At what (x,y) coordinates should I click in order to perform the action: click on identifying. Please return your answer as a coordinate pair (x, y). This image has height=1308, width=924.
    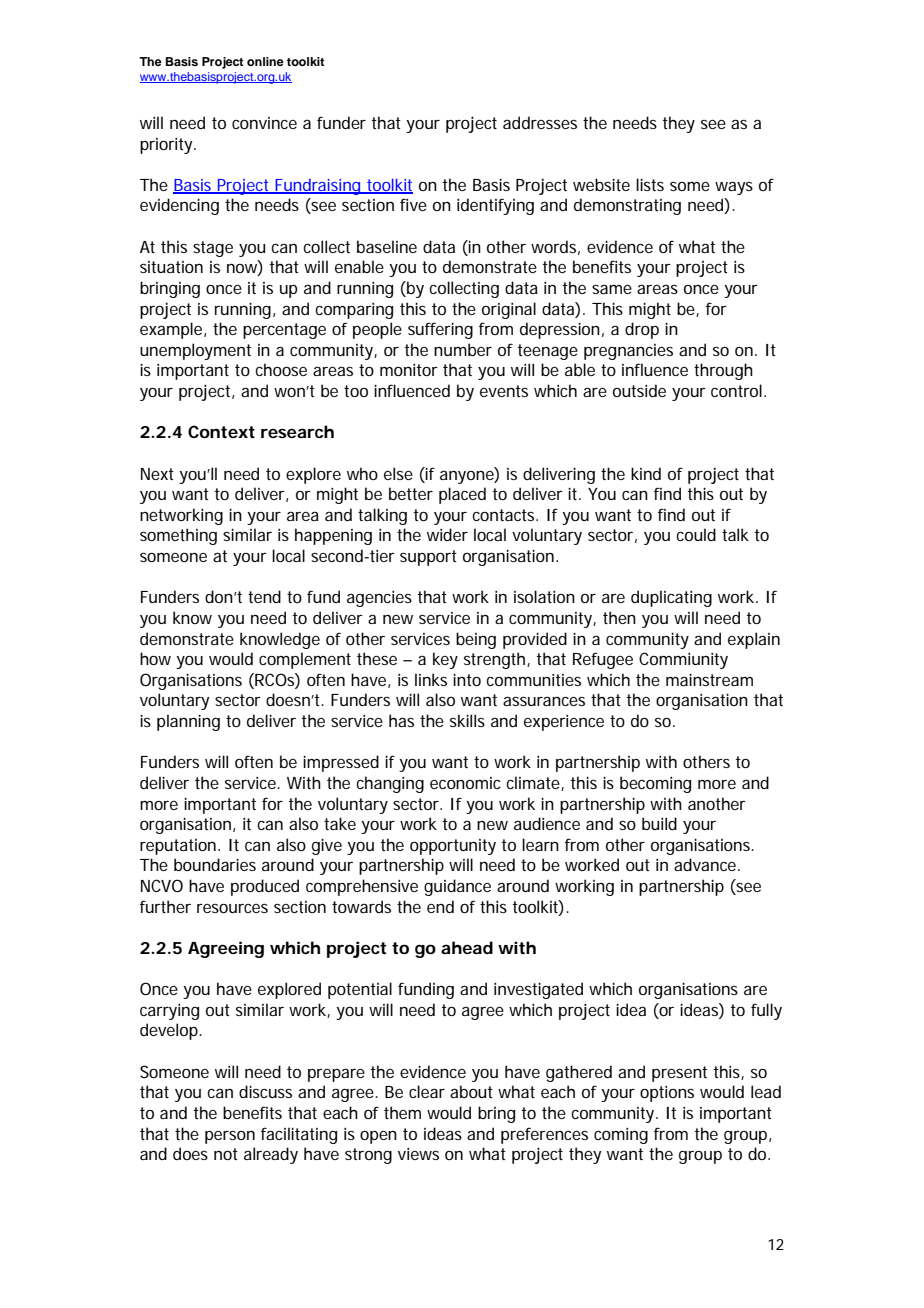
    Looking at the image, I should click on (495, 206).
